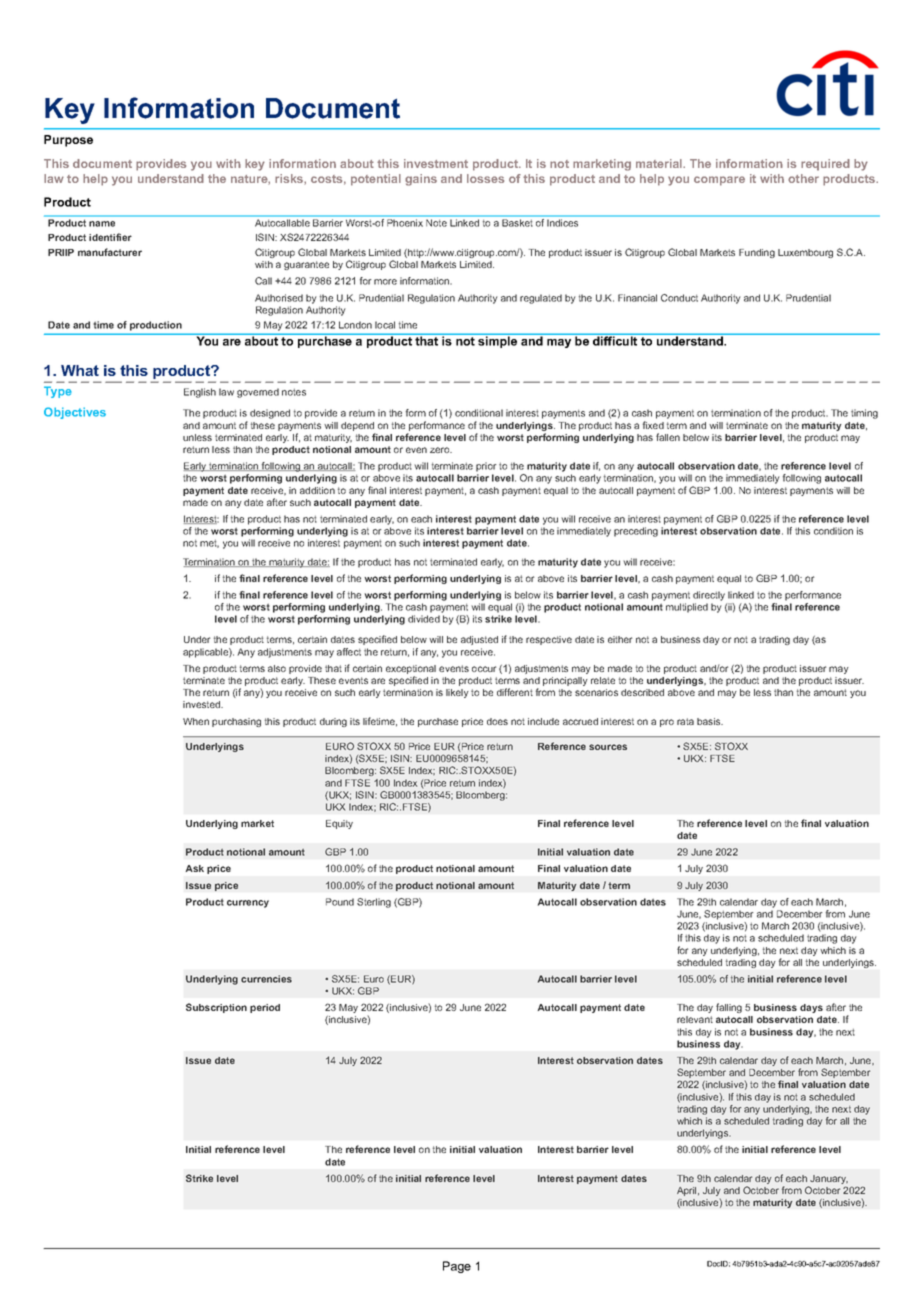 The width and height of the screenshot is (924, 1308). I want to click on currency, so click(248, 904).
